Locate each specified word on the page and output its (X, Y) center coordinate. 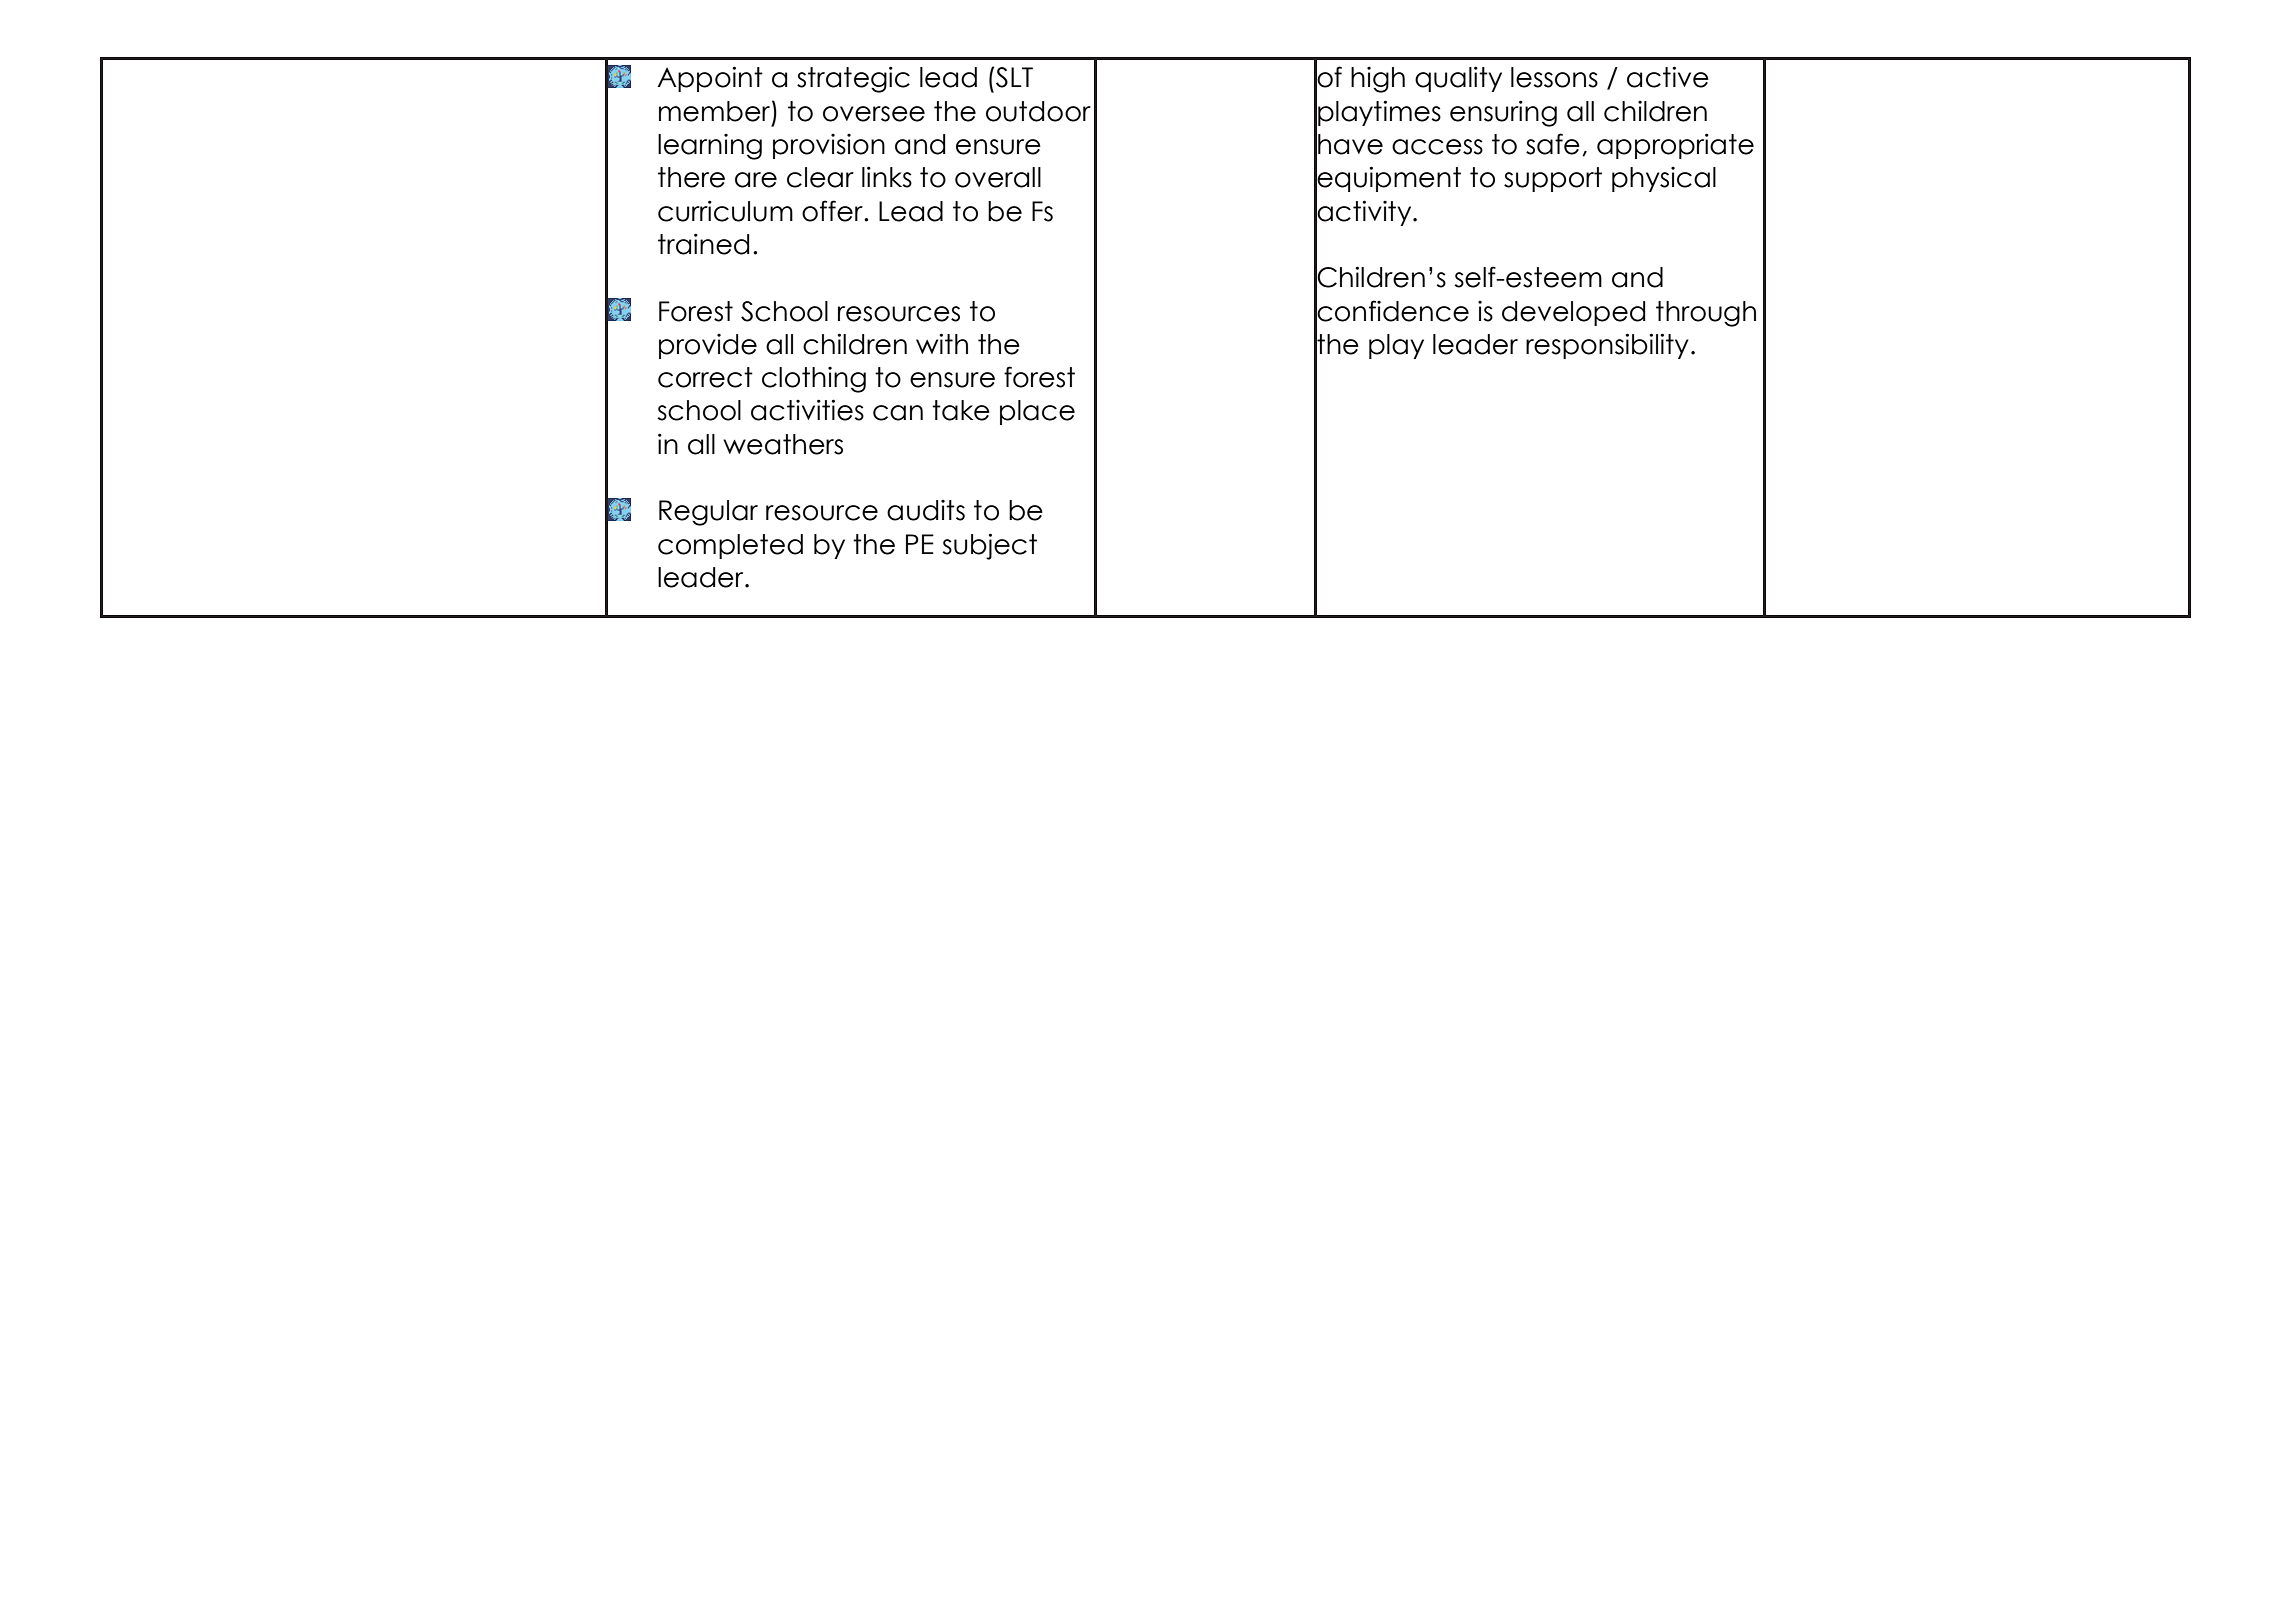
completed (730, 546)
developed (1573, 313)
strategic (853, 79)
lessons (1554, 77)
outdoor (1038, 111)
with (942, 343)
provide (708, 346)
